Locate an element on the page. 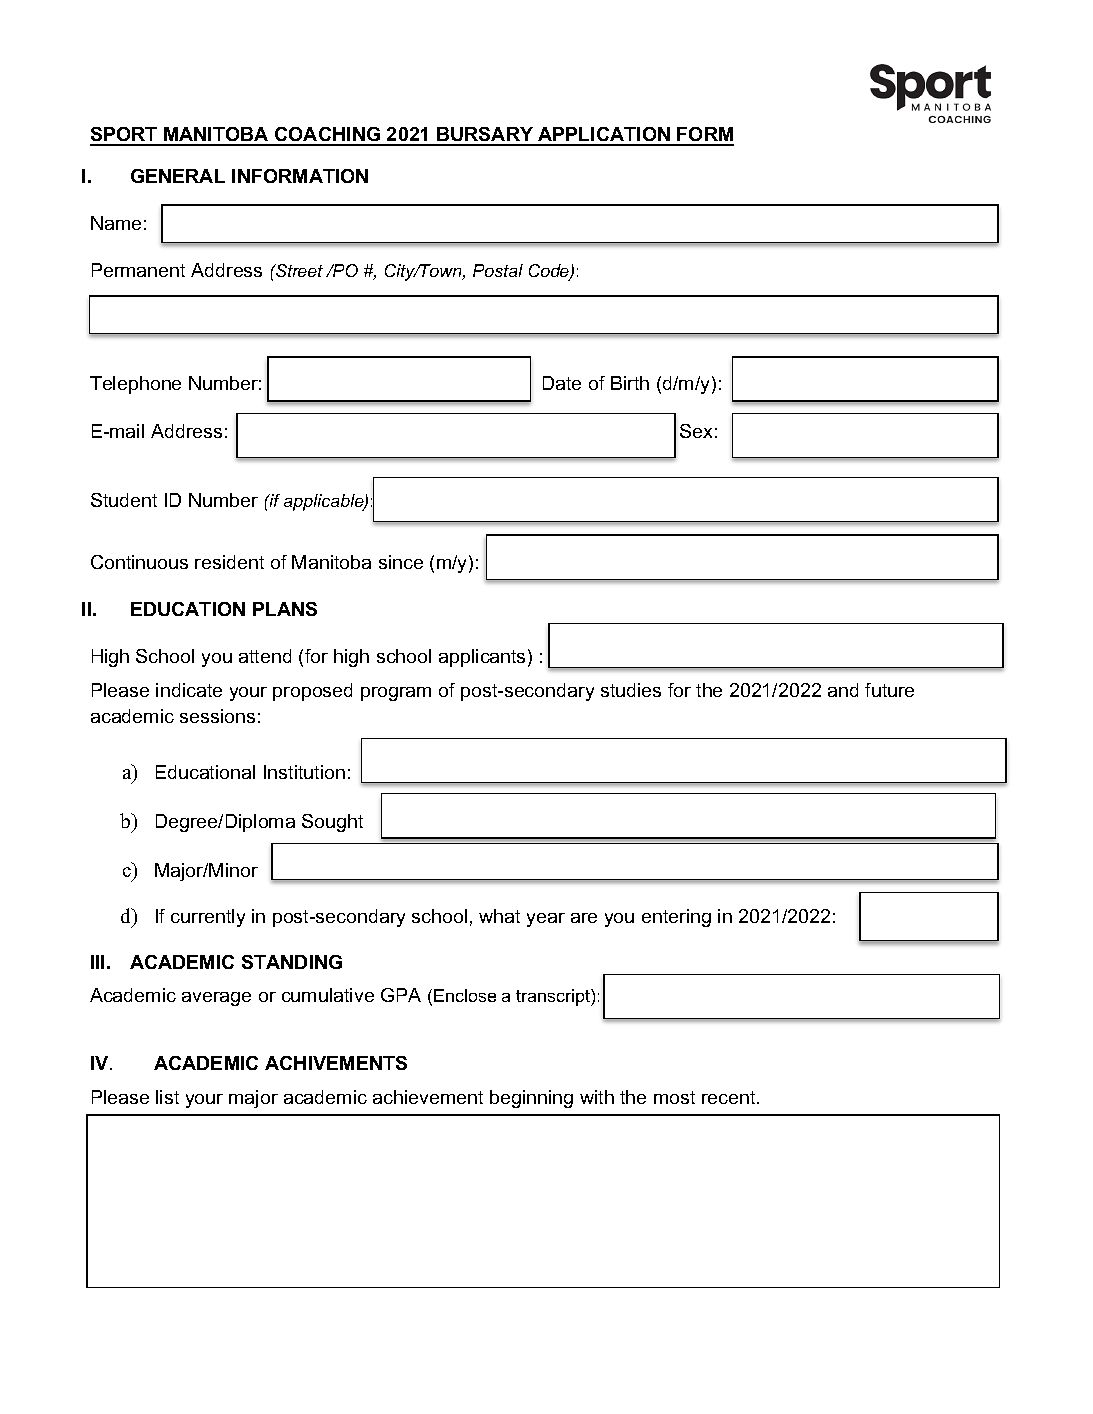 The height and width of the image is (1414, 1093). Birth is located at coordinates (630, 383).
